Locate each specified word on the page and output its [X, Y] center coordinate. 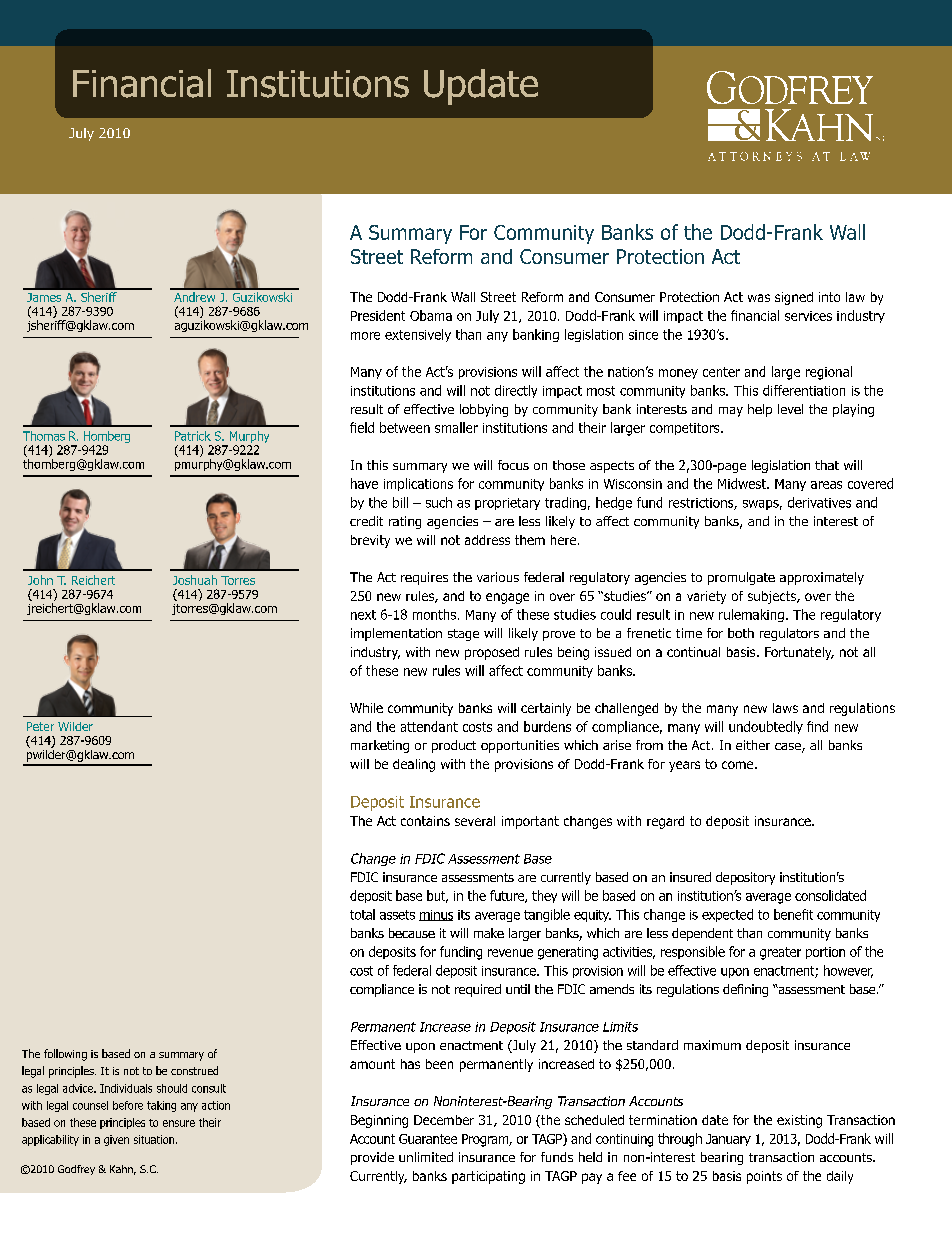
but [437, 896]
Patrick [193, 436]
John [40, 580]
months [434, 614]
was [759, 298]
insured [690, 877]
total [362, 914]
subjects [773, 597]
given [116, 1140]
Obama [431, 315]
